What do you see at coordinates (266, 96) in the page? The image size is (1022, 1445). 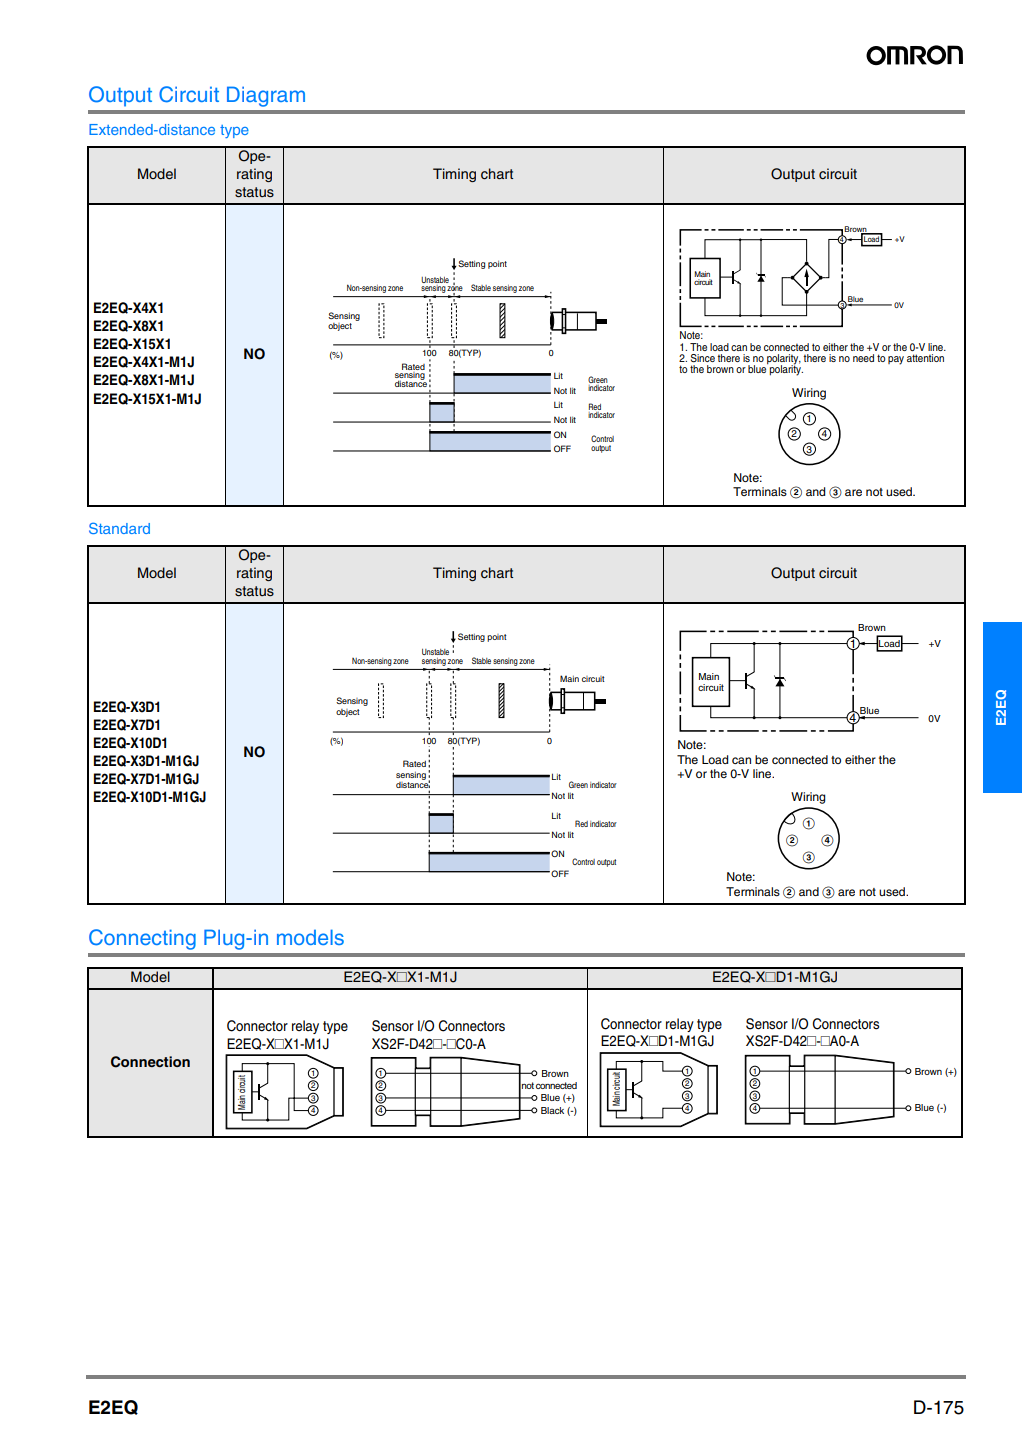 I see `Diagram` at bounding box center [266, 96].
